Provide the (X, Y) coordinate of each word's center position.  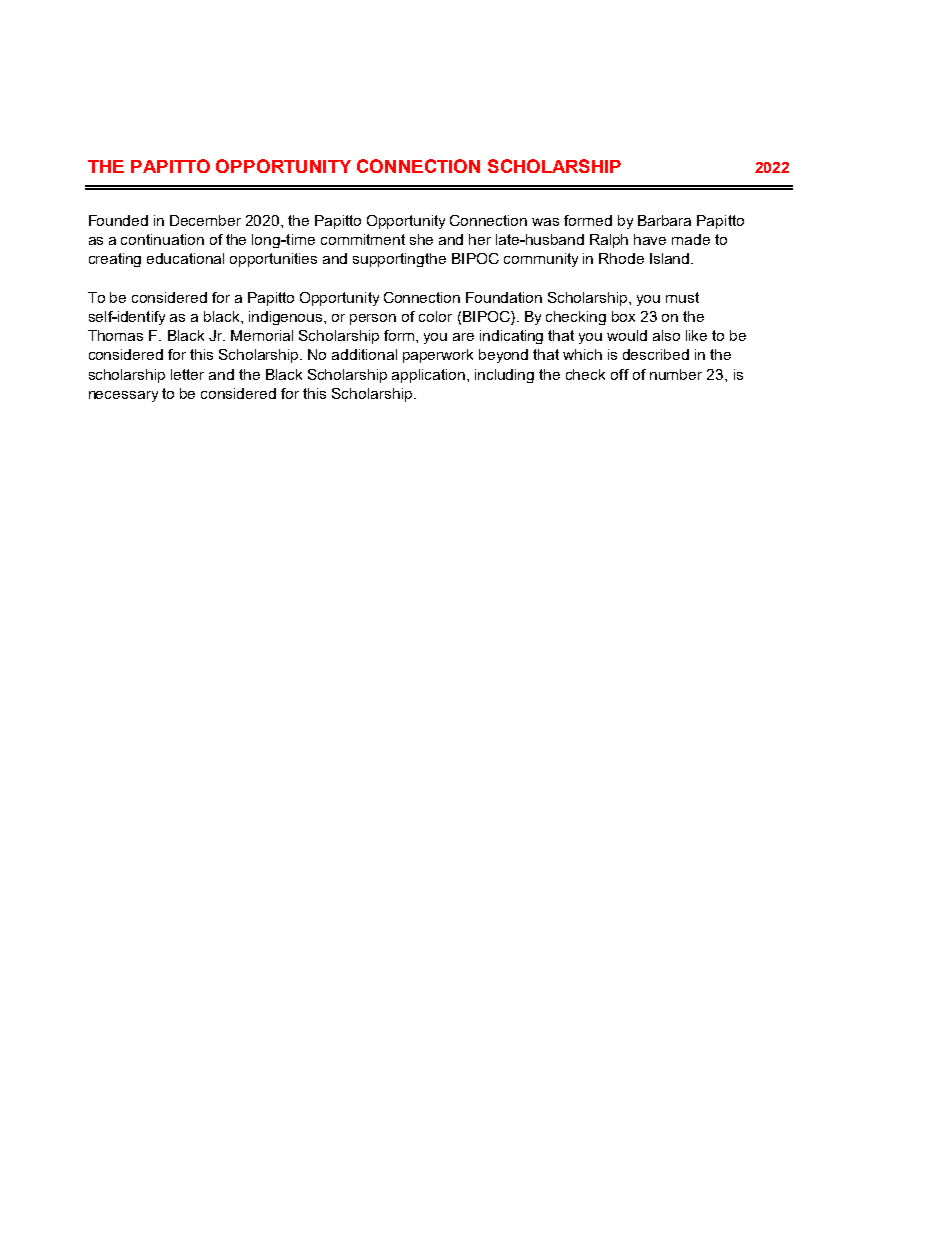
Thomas (115, 335)
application (430, 376)
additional (364, 354)
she (421, 239)
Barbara (664, 220)
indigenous (287, 318)
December (205, 220)
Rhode (621, 258)
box (623, 316)
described (656, 354)
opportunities (273, 260)
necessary (123, 396)
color (435, 316)
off (620, 374)
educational (185, 258)
